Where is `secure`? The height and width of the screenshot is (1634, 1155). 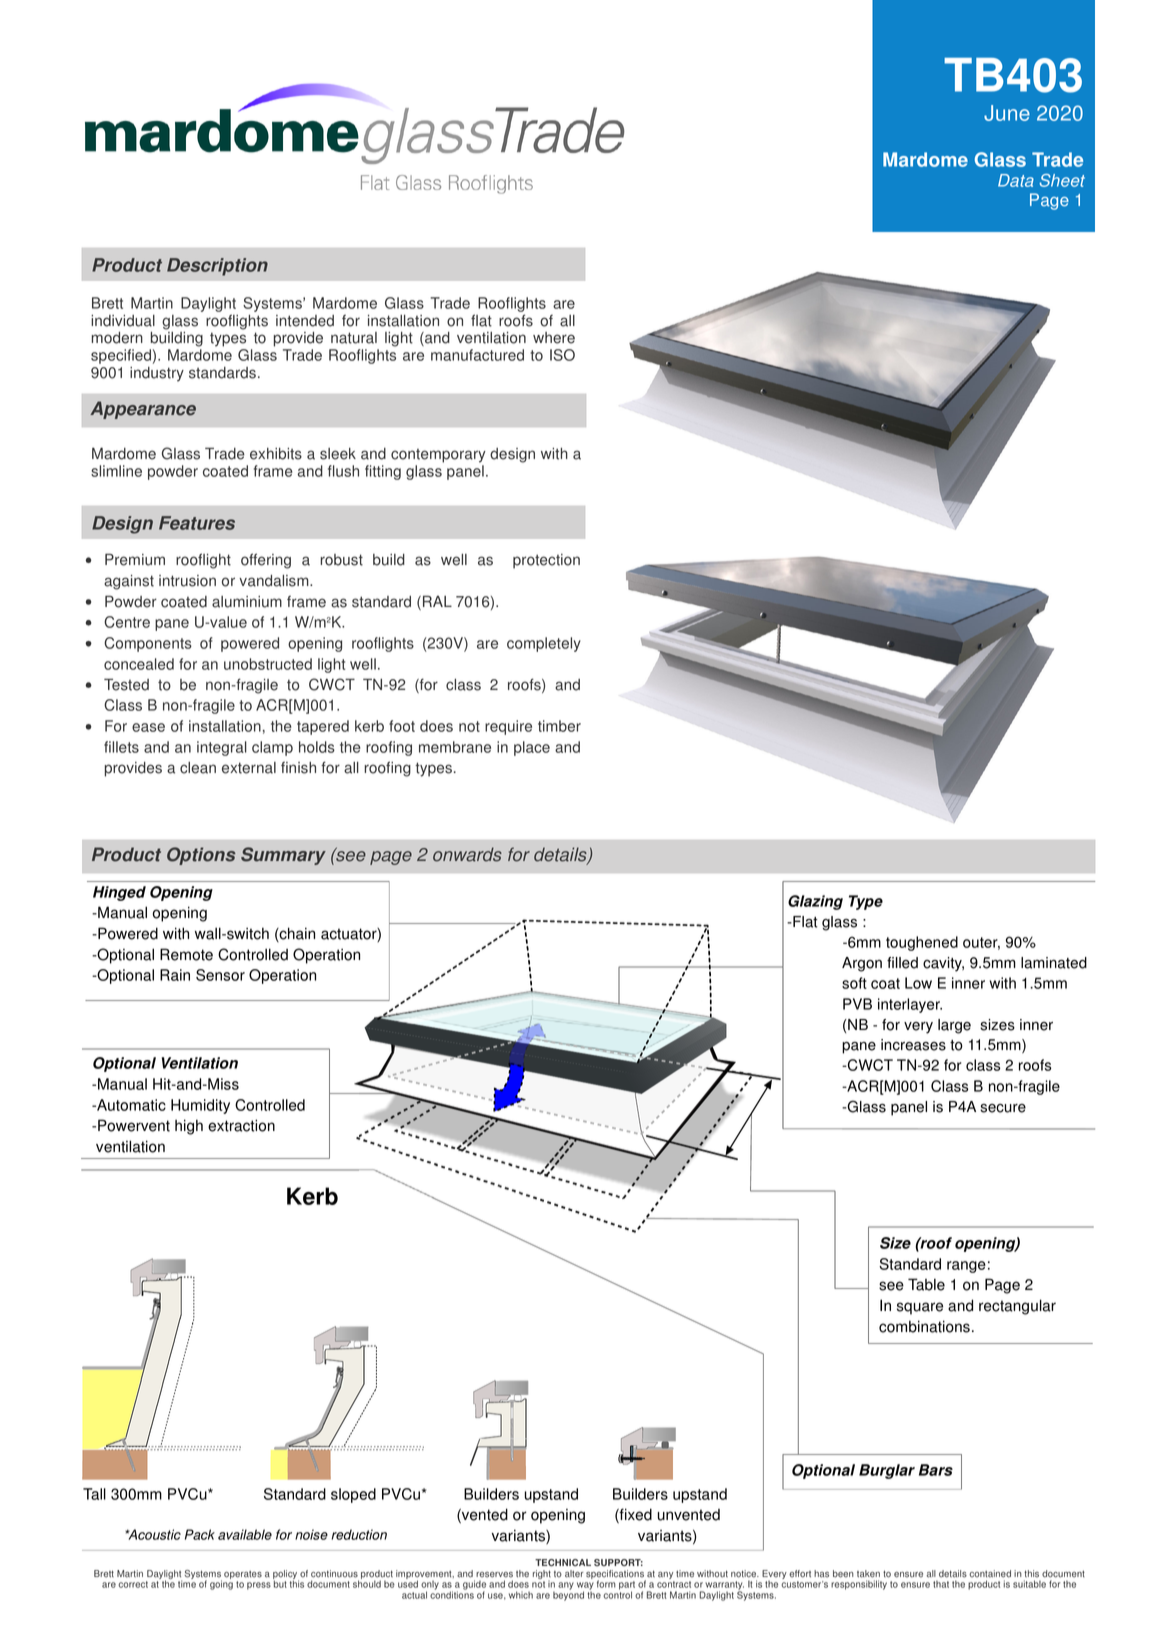 secure is located at coordinates (1003, 1108).
